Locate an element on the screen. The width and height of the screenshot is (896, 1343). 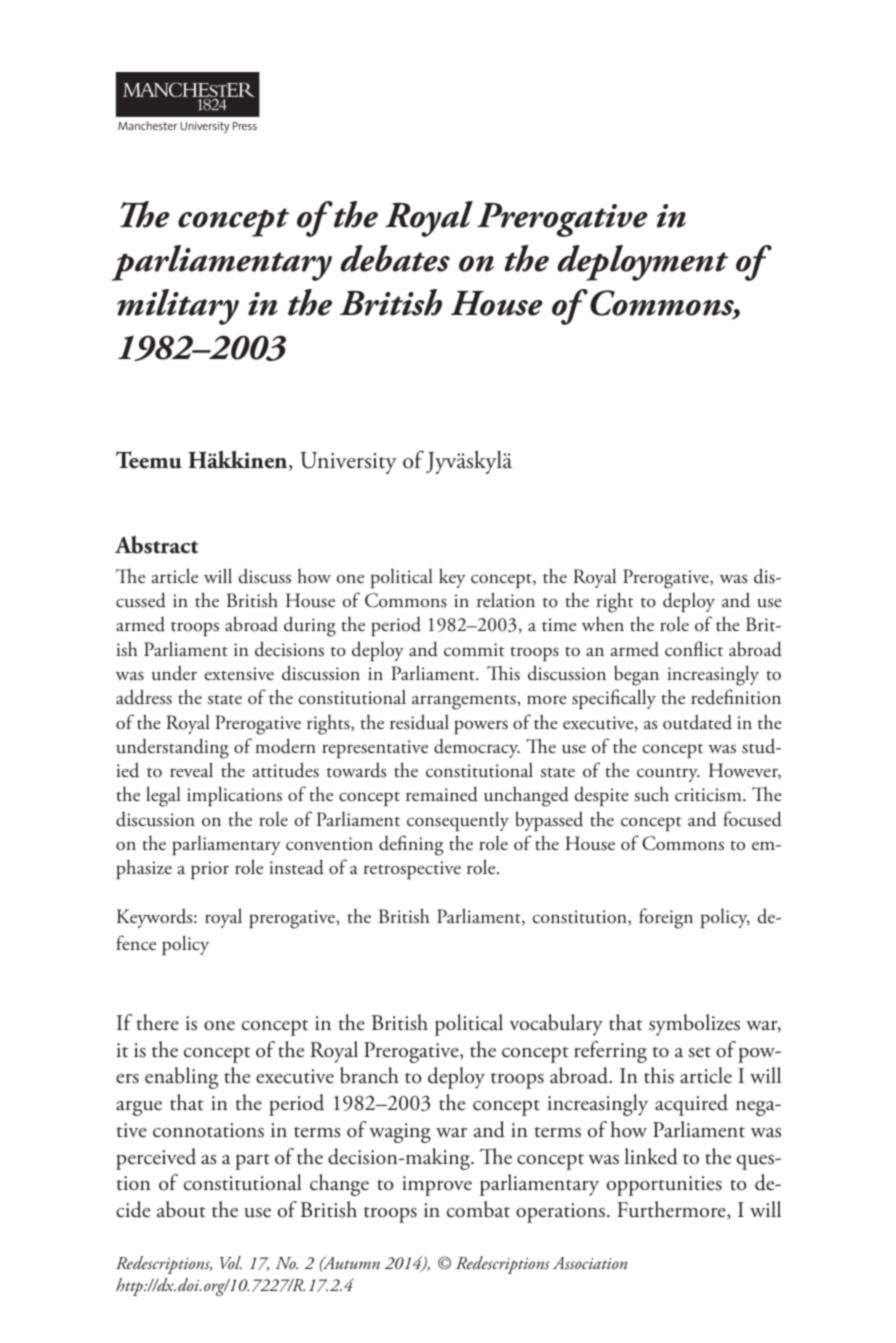
reveal is located at coordinates (191, 769).
